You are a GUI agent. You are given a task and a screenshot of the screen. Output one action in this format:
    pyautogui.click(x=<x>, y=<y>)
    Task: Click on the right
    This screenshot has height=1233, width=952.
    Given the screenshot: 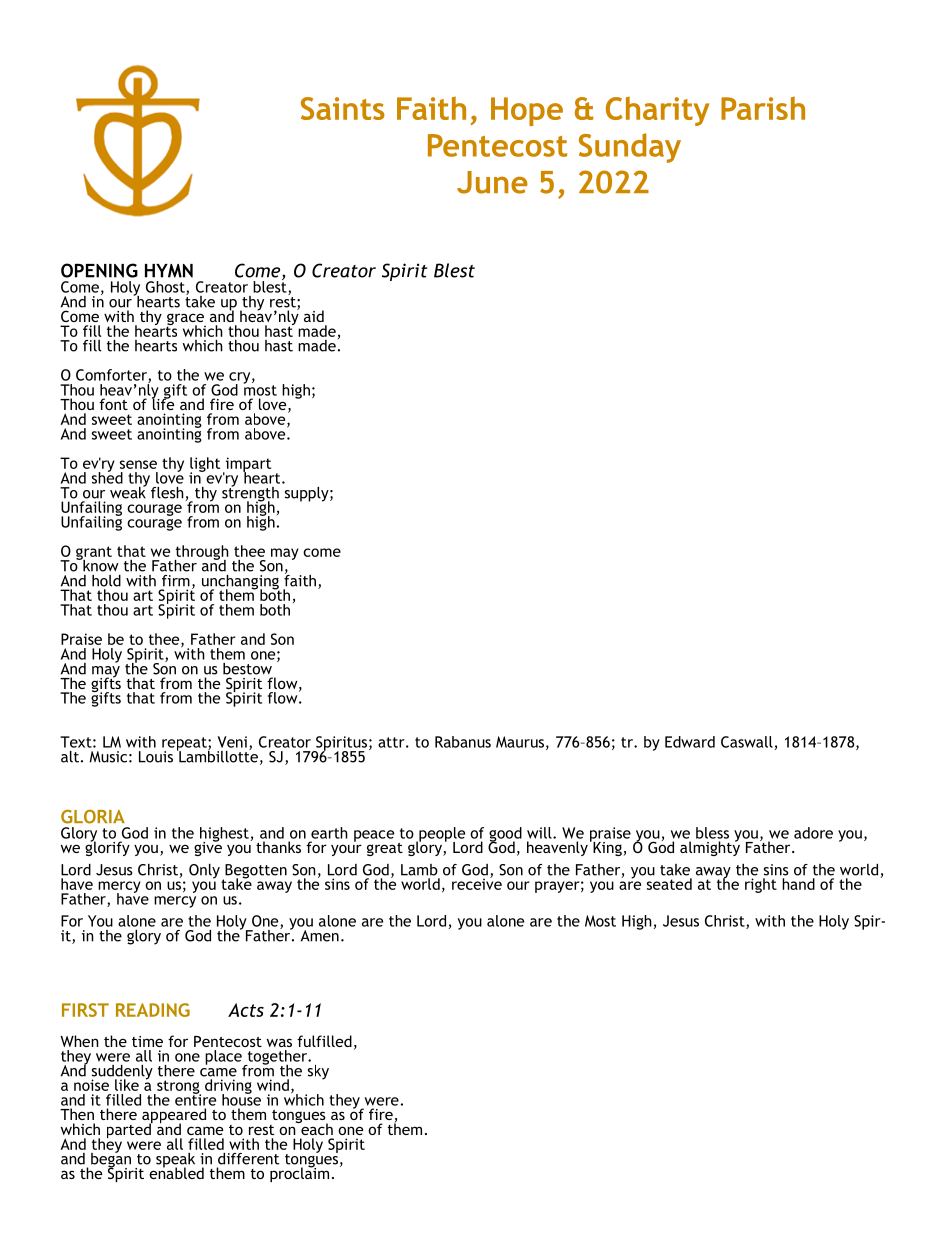 What is the action you would take?
    pyautogui.click(x=761, y=885)
